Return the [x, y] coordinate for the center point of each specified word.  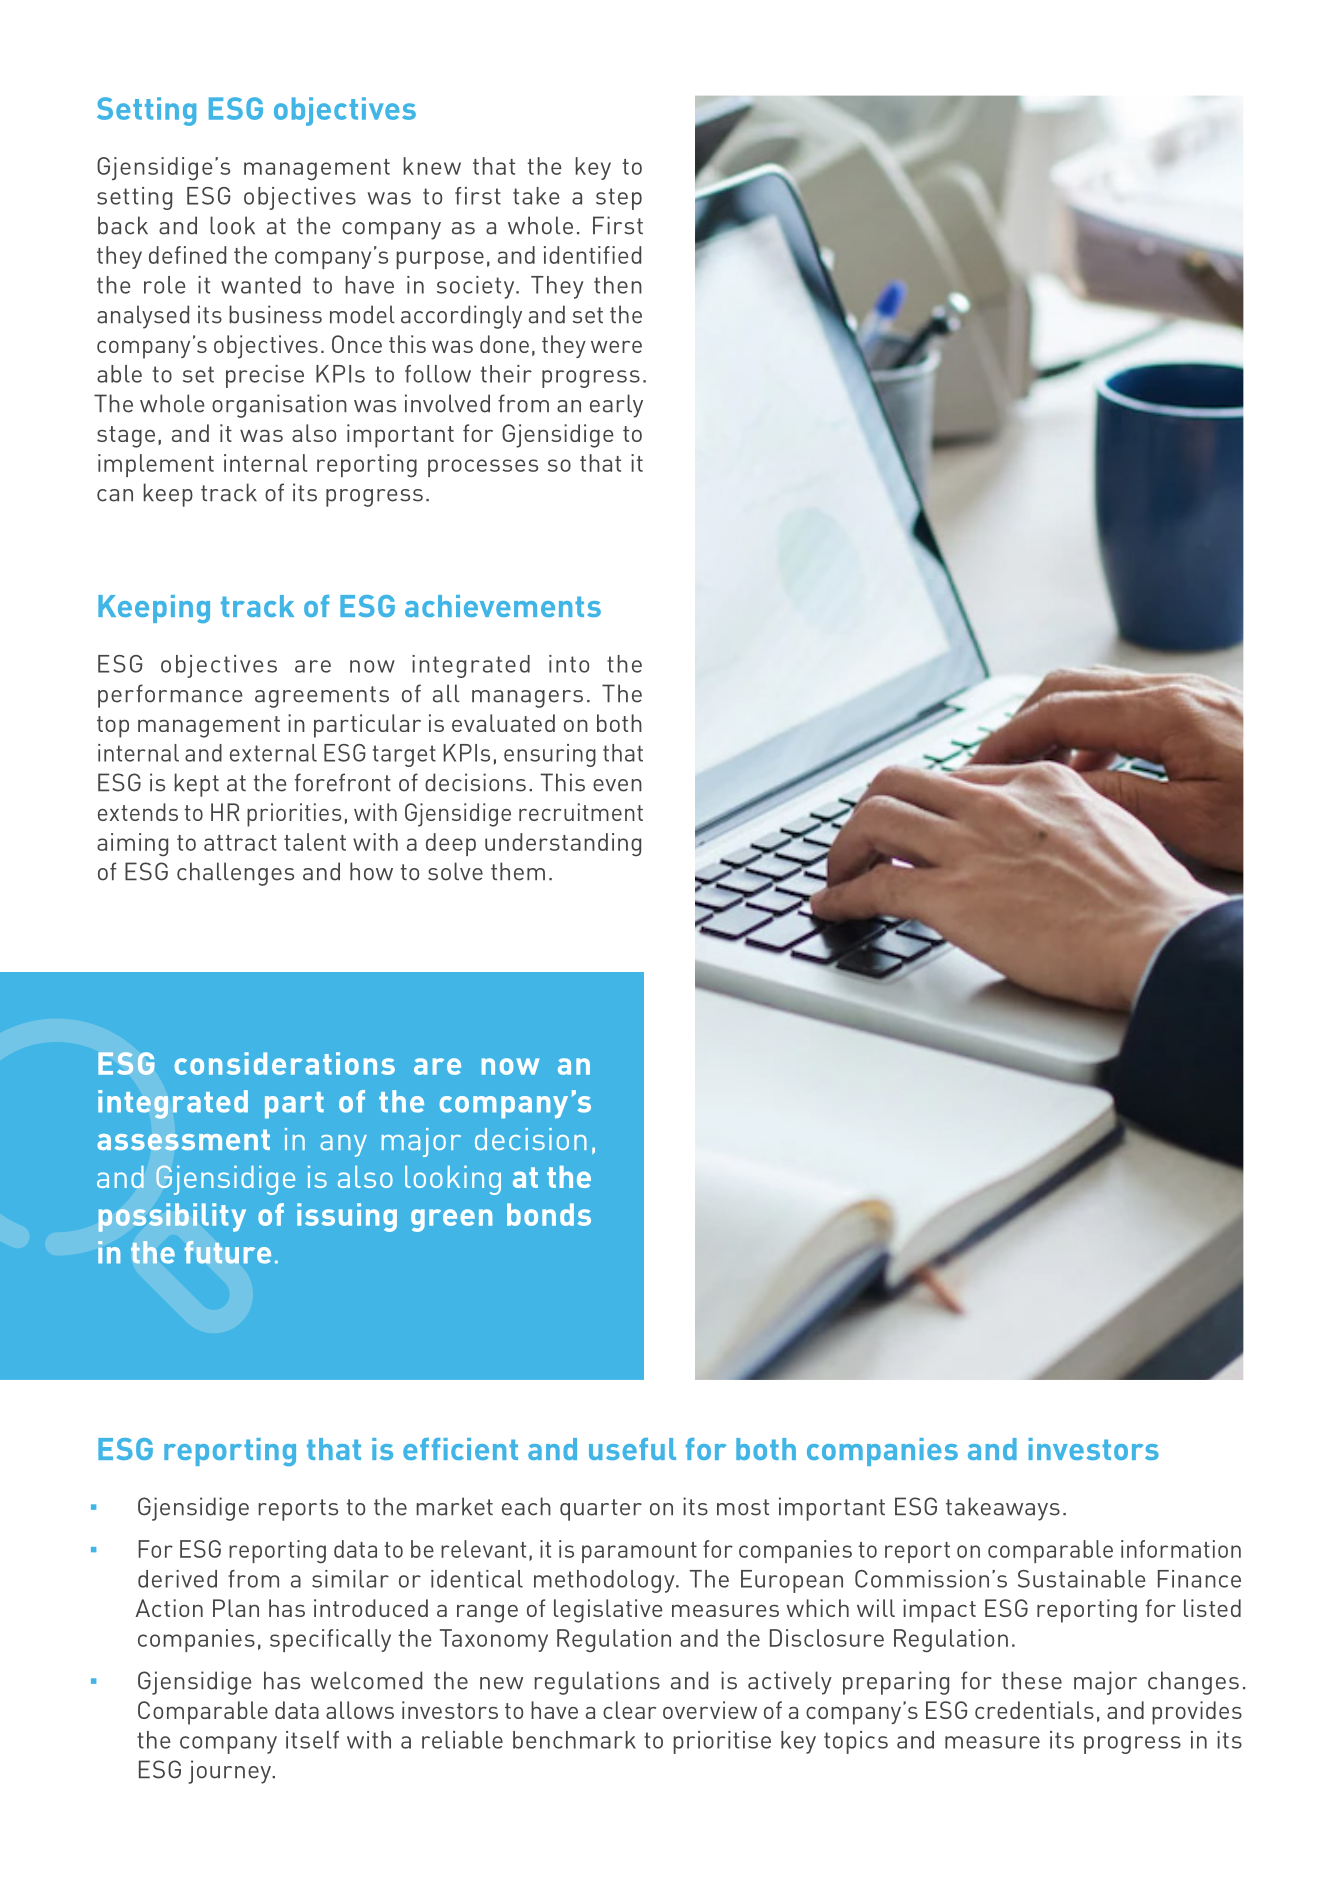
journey [230, 1772]
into [569, 664]
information [1181, 1549]
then [618, 285]
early [616, 406]
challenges [235, 874]
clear [629, 1710]
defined [187, 255]
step [619, 199]
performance [170, 696]
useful [632, 1449]
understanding [563, 845]
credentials [1034, 1710]
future [228, 1252]
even [617, 785]
